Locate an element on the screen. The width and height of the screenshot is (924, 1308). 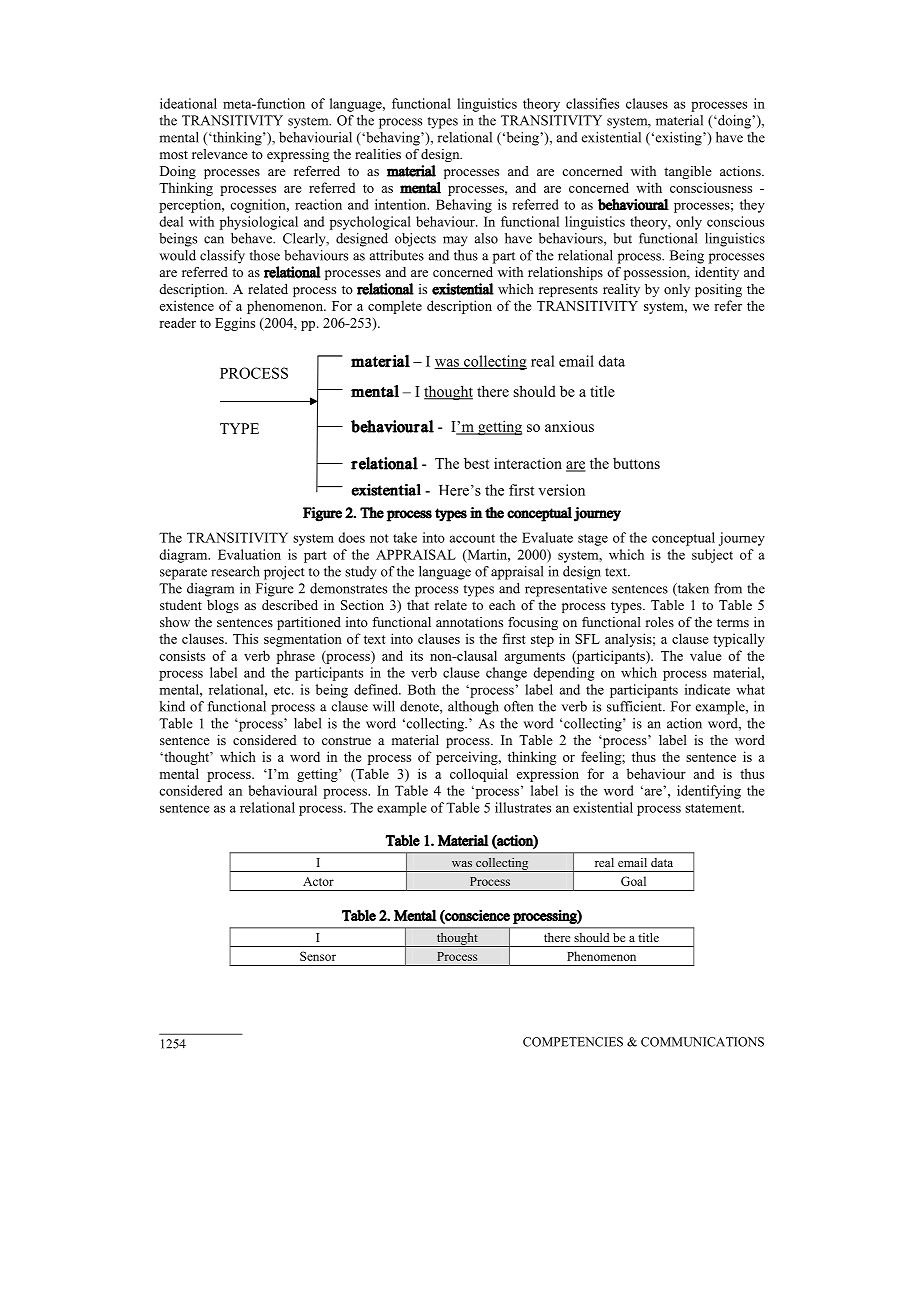
Sensor is located at coordinates (318, 956).
